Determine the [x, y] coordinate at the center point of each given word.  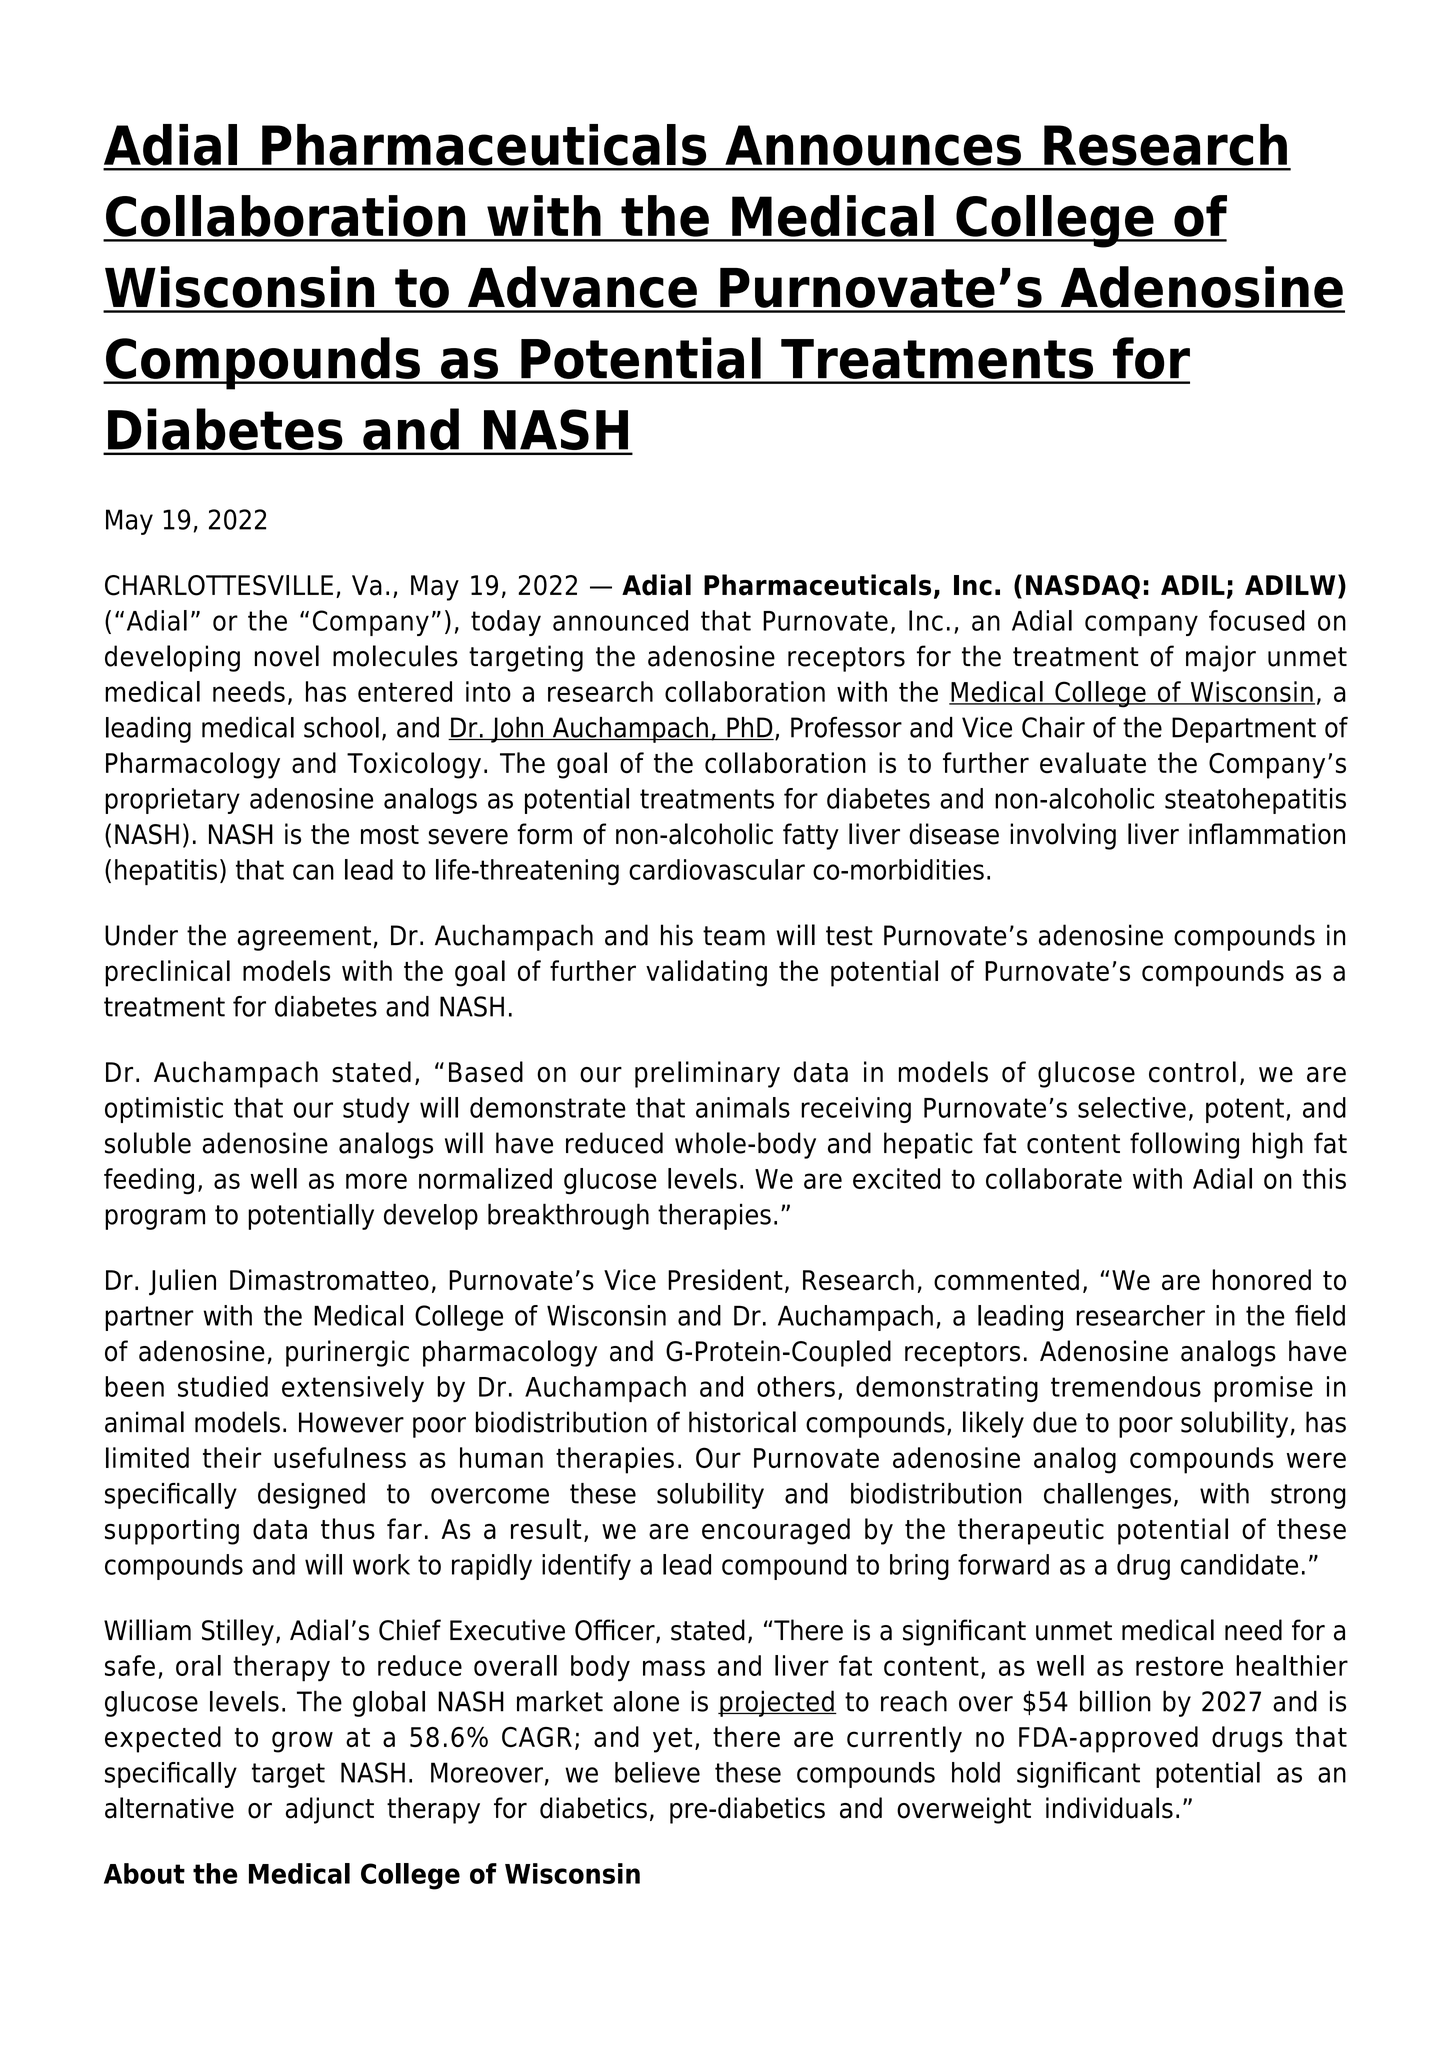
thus [348, 1529]
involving [1063, 836]
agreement [304, 938]
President [725, 1280]
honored [1261, 1280]
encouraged [776, 1531]
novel [287, 656]
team [734, 936]
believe [657, 1772]
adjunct [330, 1810]
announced [620, 620]
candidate [1239, 1564]
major [1221, 658]
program [155, 1219]
